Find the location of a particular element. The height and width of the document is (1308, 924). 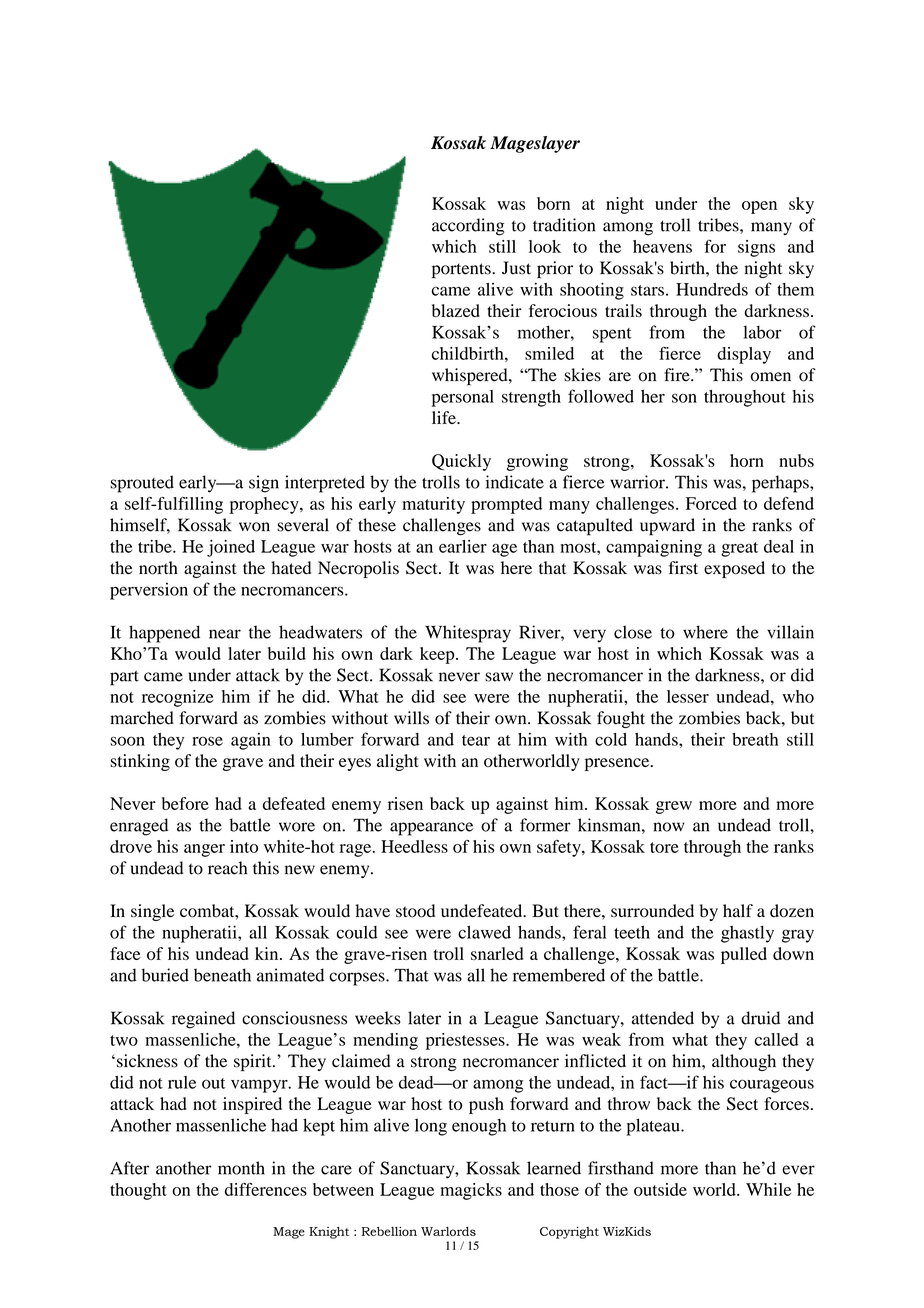

according is located at coordinates (468, 227).
